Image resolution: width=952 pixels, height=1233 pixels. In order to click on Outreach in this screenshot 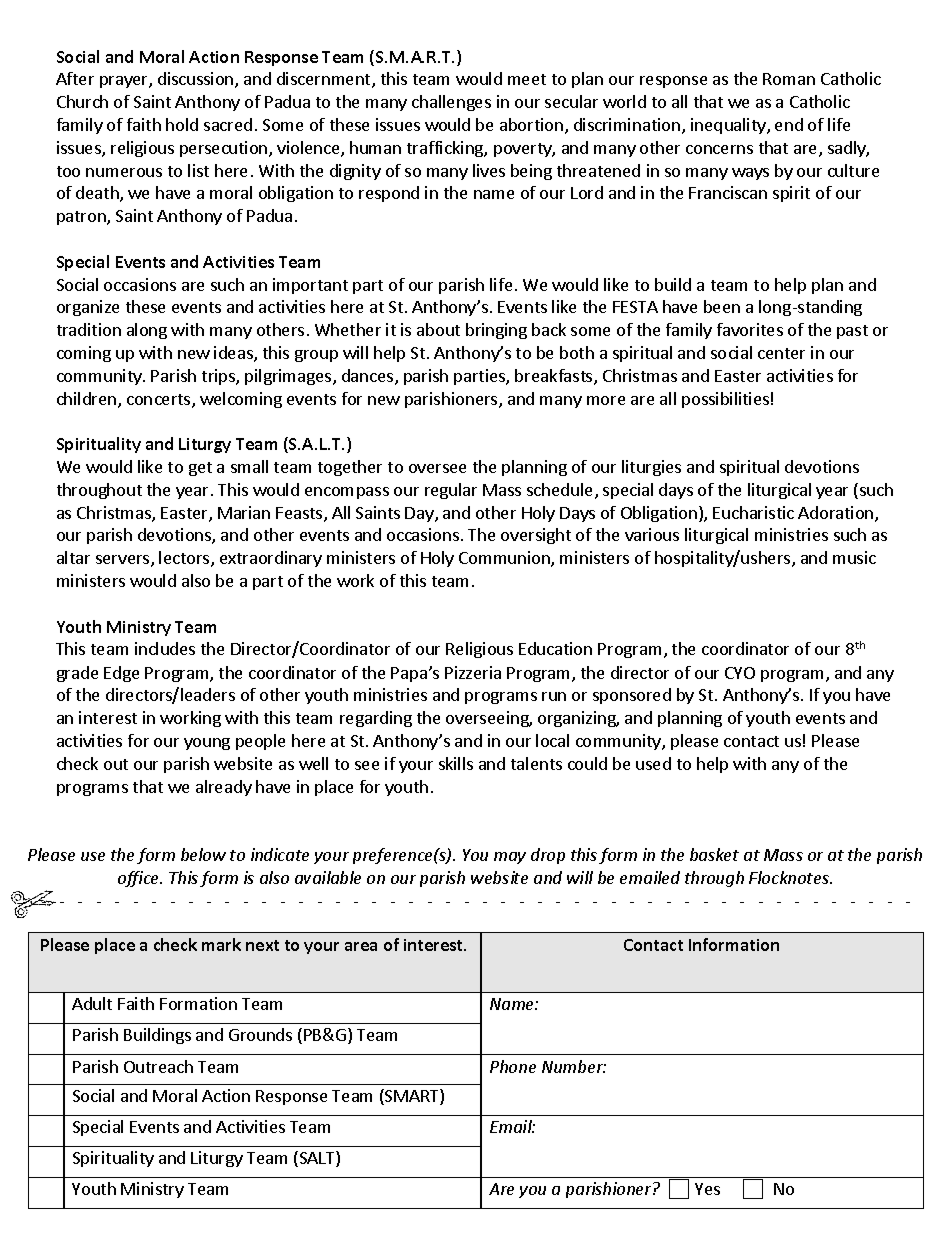, I will do `click(158, 1066)`.
